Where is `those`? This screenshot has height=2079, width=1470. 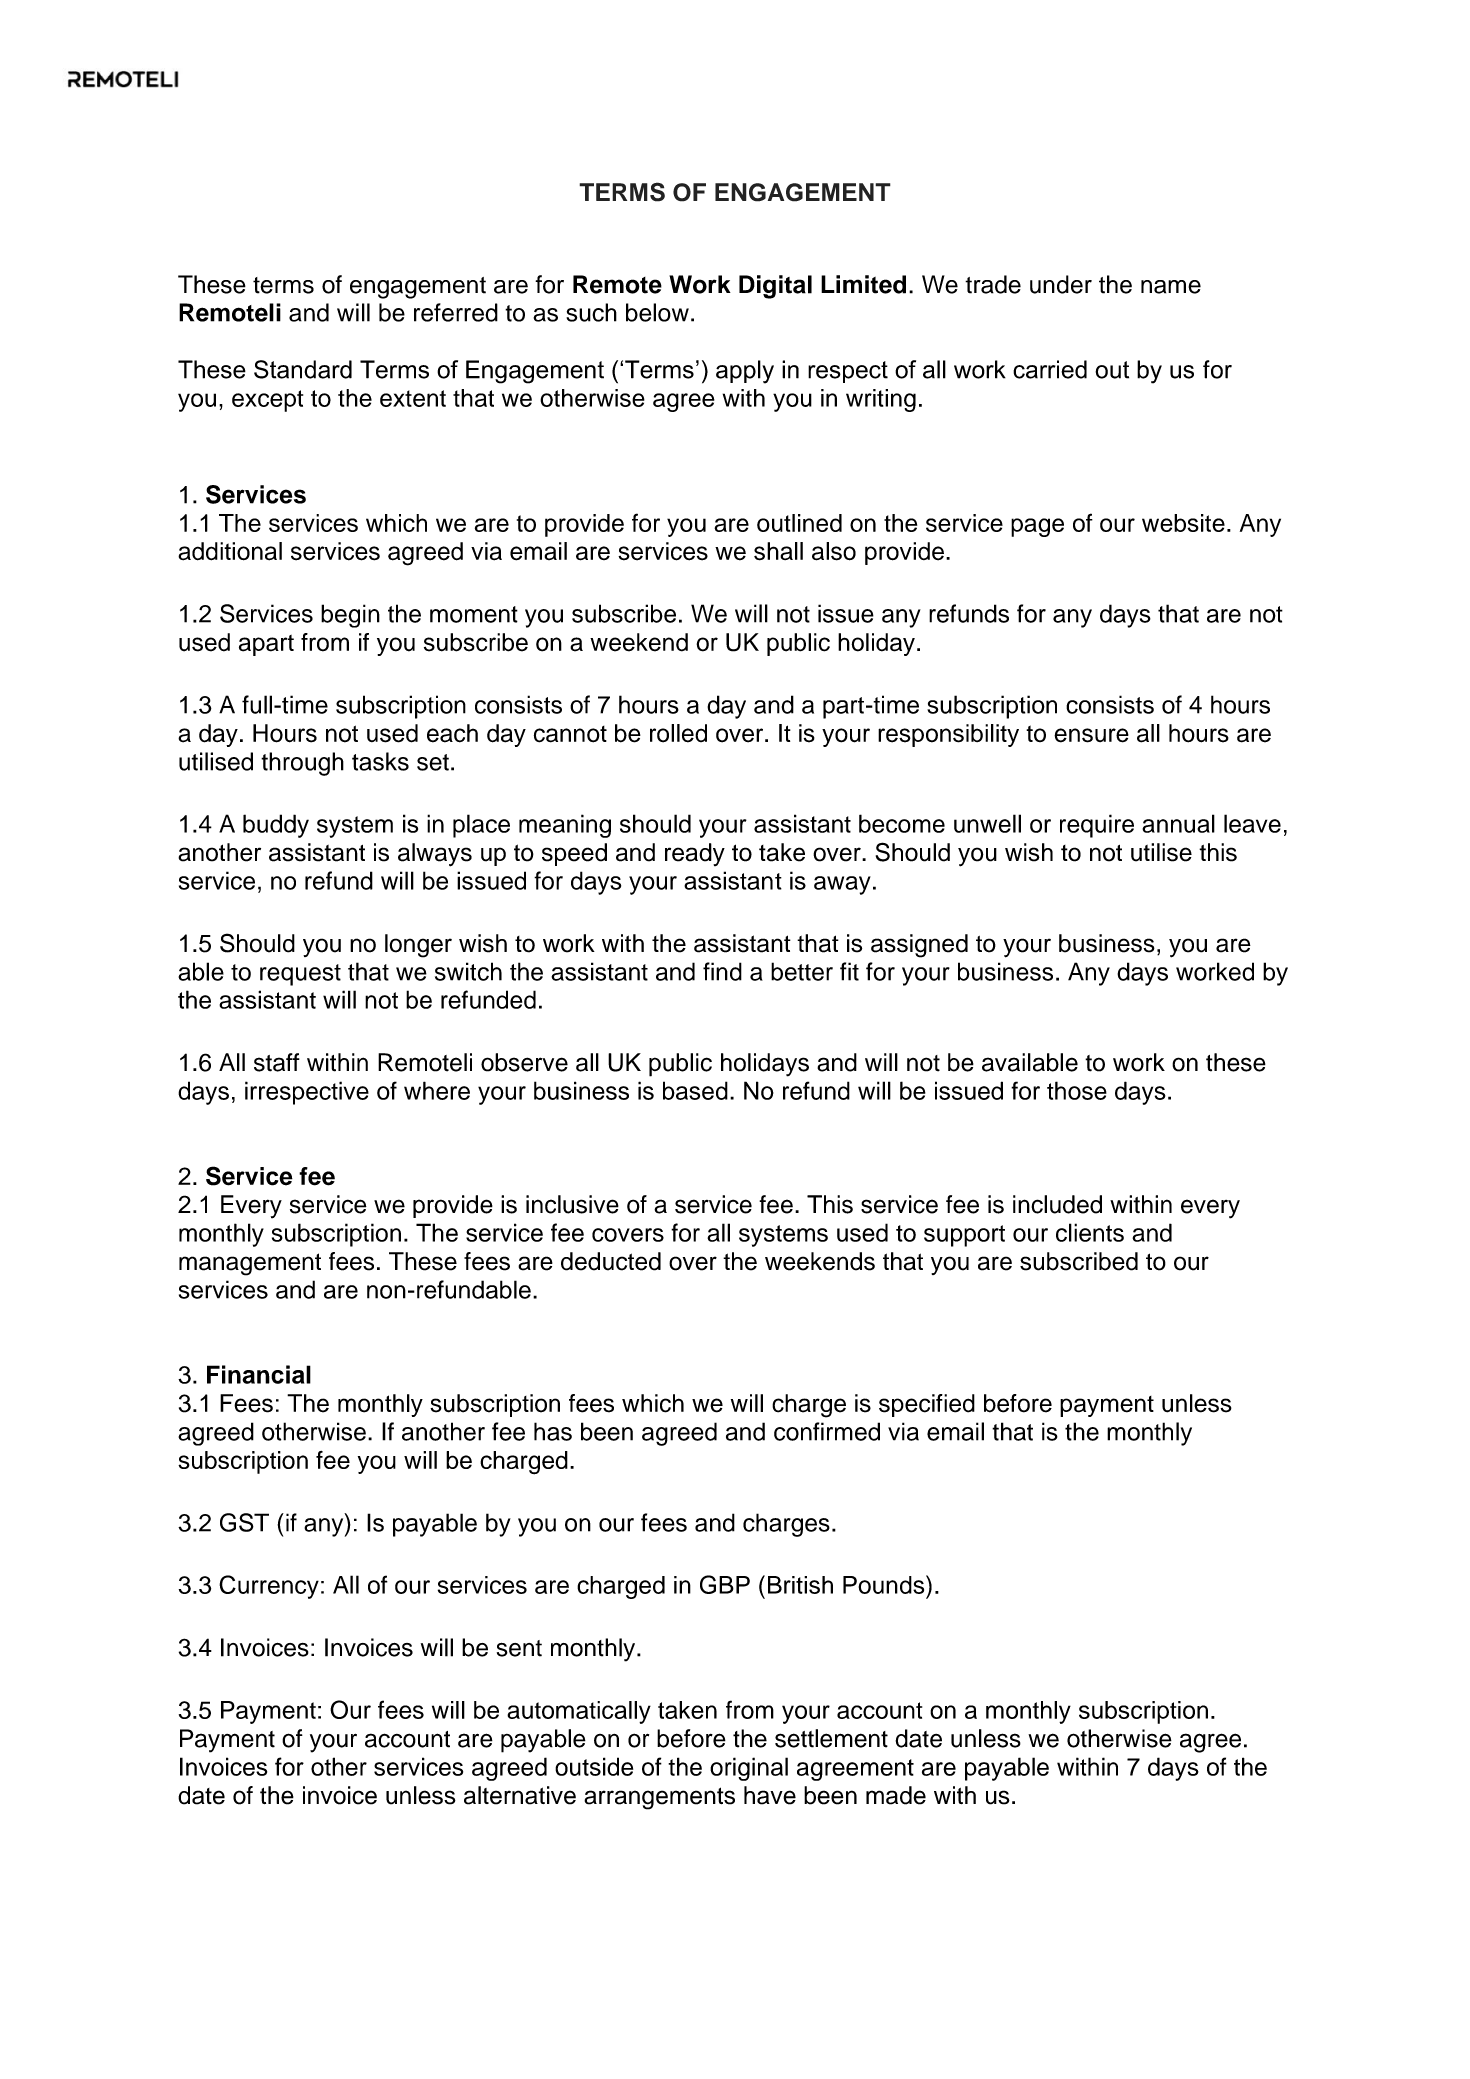
those is located at coordinates (1077, 1090).
